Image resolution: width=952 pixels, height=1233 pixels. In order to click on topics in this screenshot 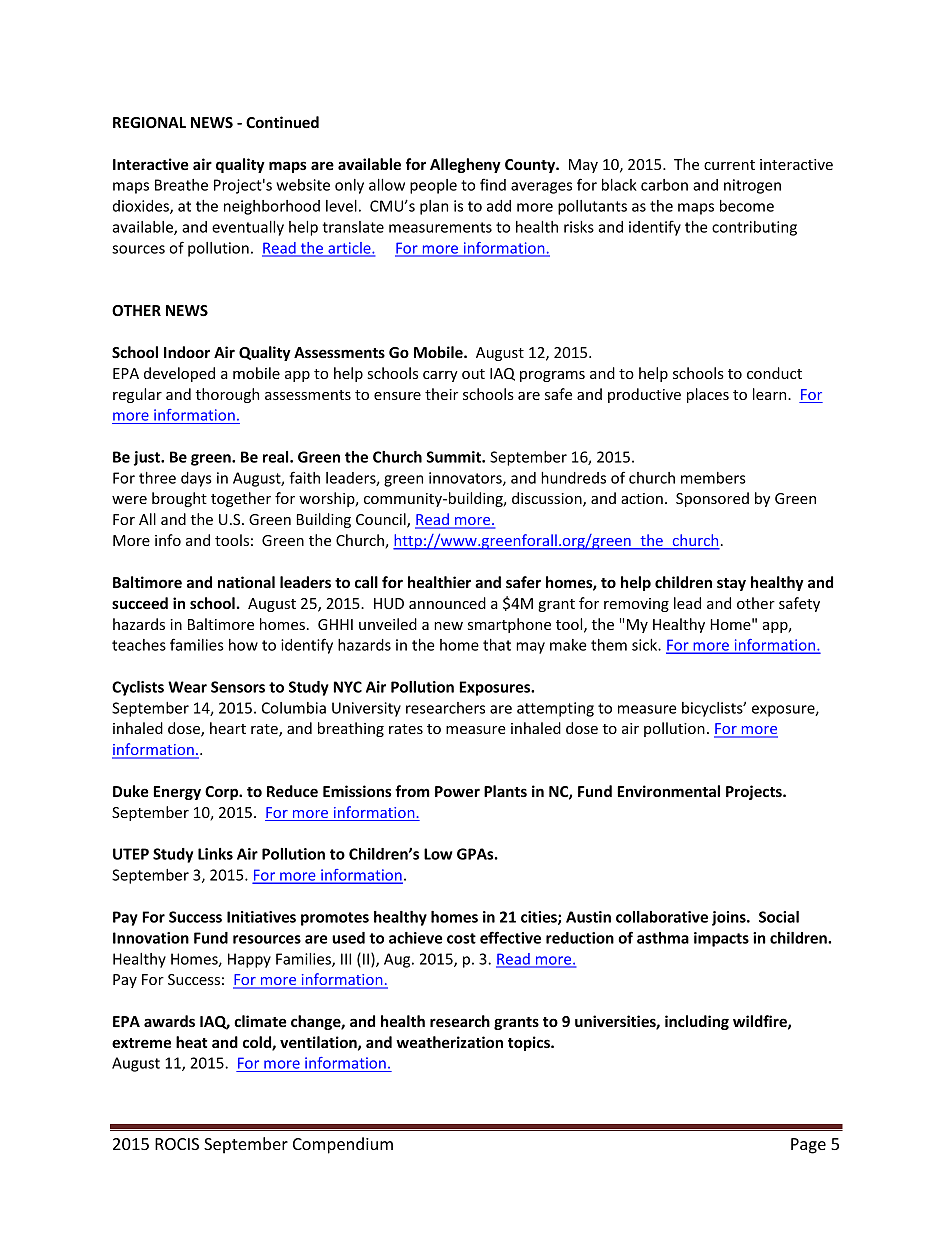, I will do `click(530, 1043)`.
